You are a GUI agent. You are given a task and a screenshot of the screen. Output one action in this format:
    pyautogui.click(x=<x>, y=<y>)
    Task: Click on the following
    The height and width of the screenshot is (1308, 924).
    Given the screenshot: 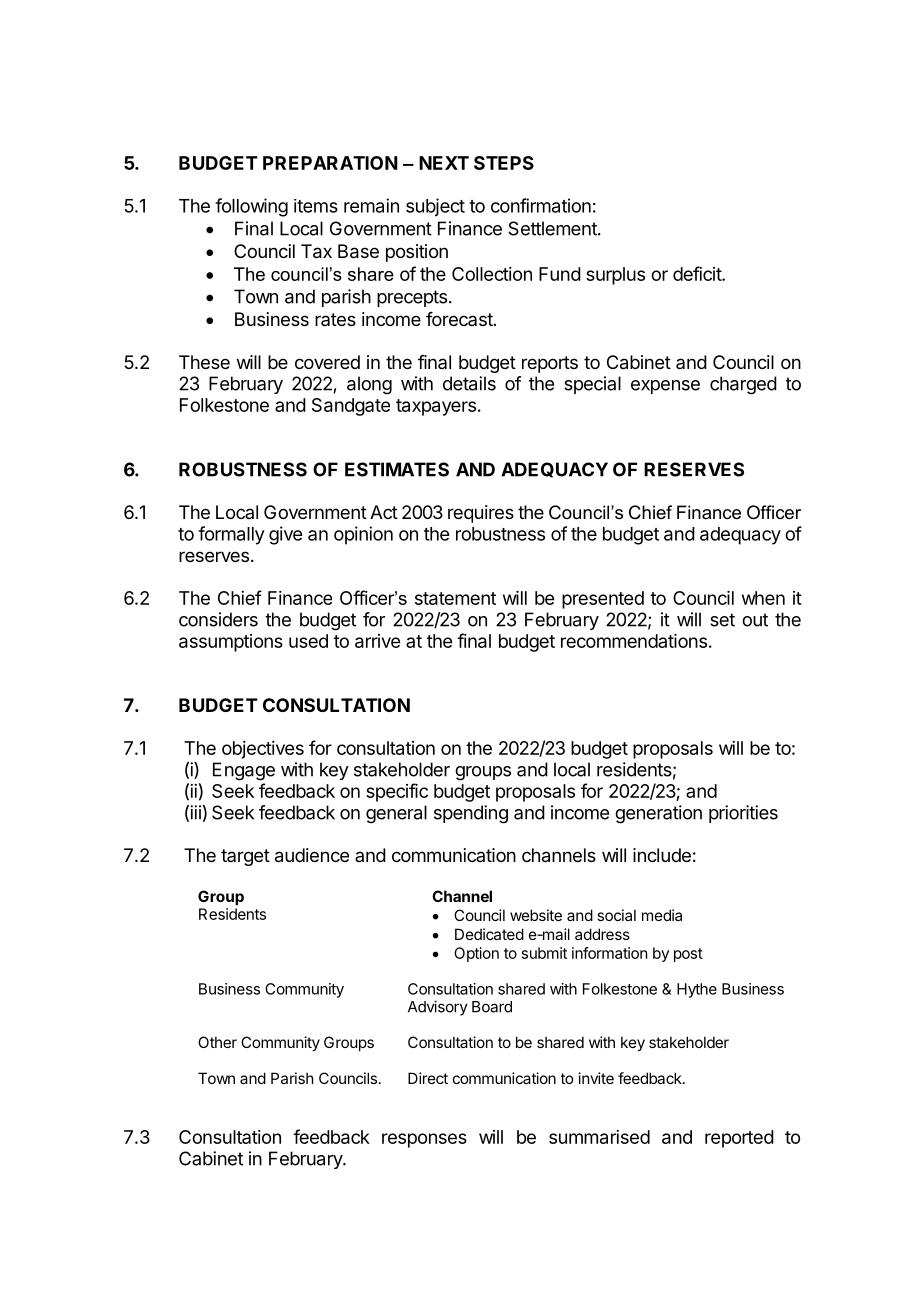 What is the action you would take?
    pyautogui.click(x=251, y=207)
